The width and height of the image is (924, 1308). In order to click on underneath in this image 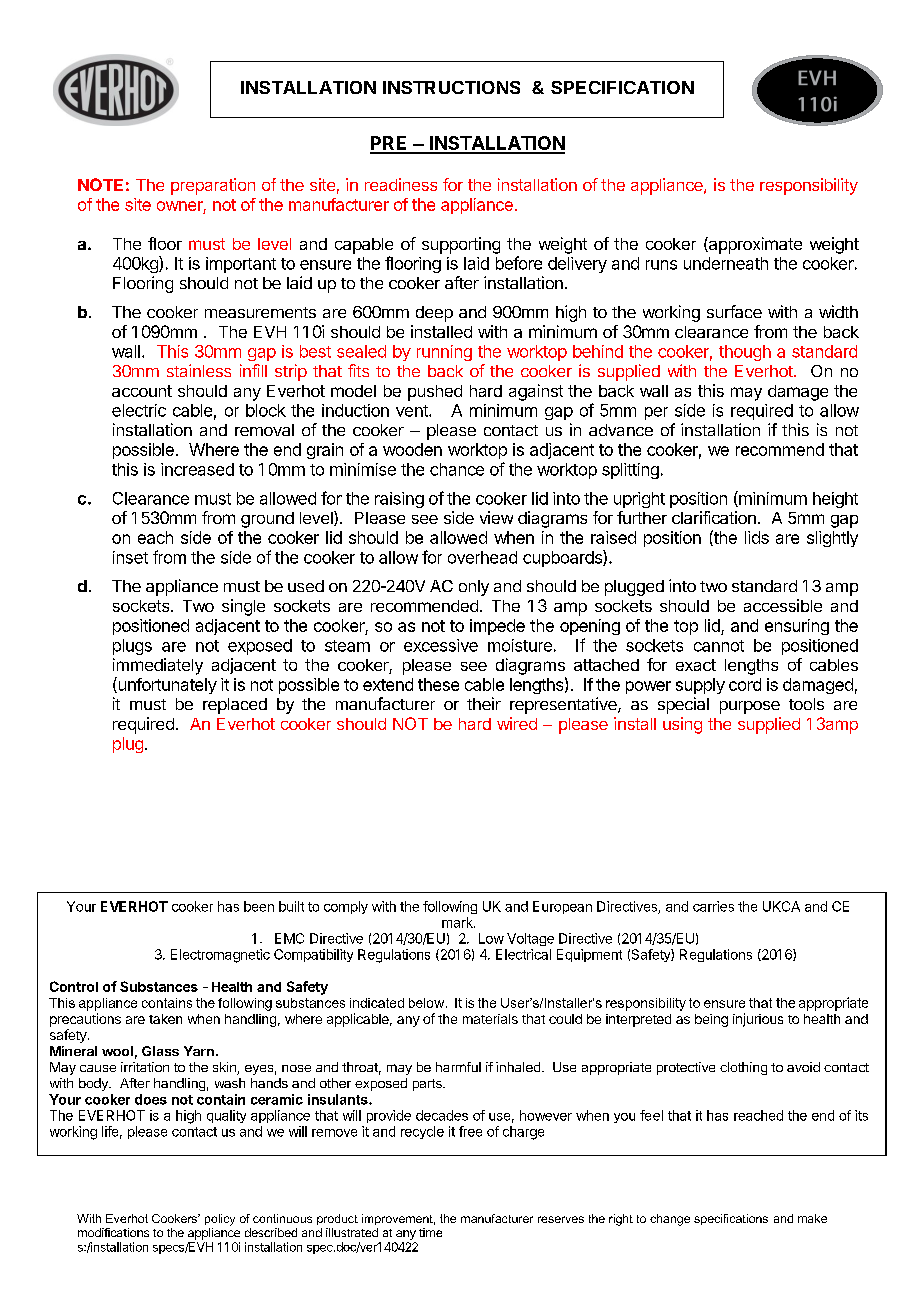, I will do `click(726, 263)`.
